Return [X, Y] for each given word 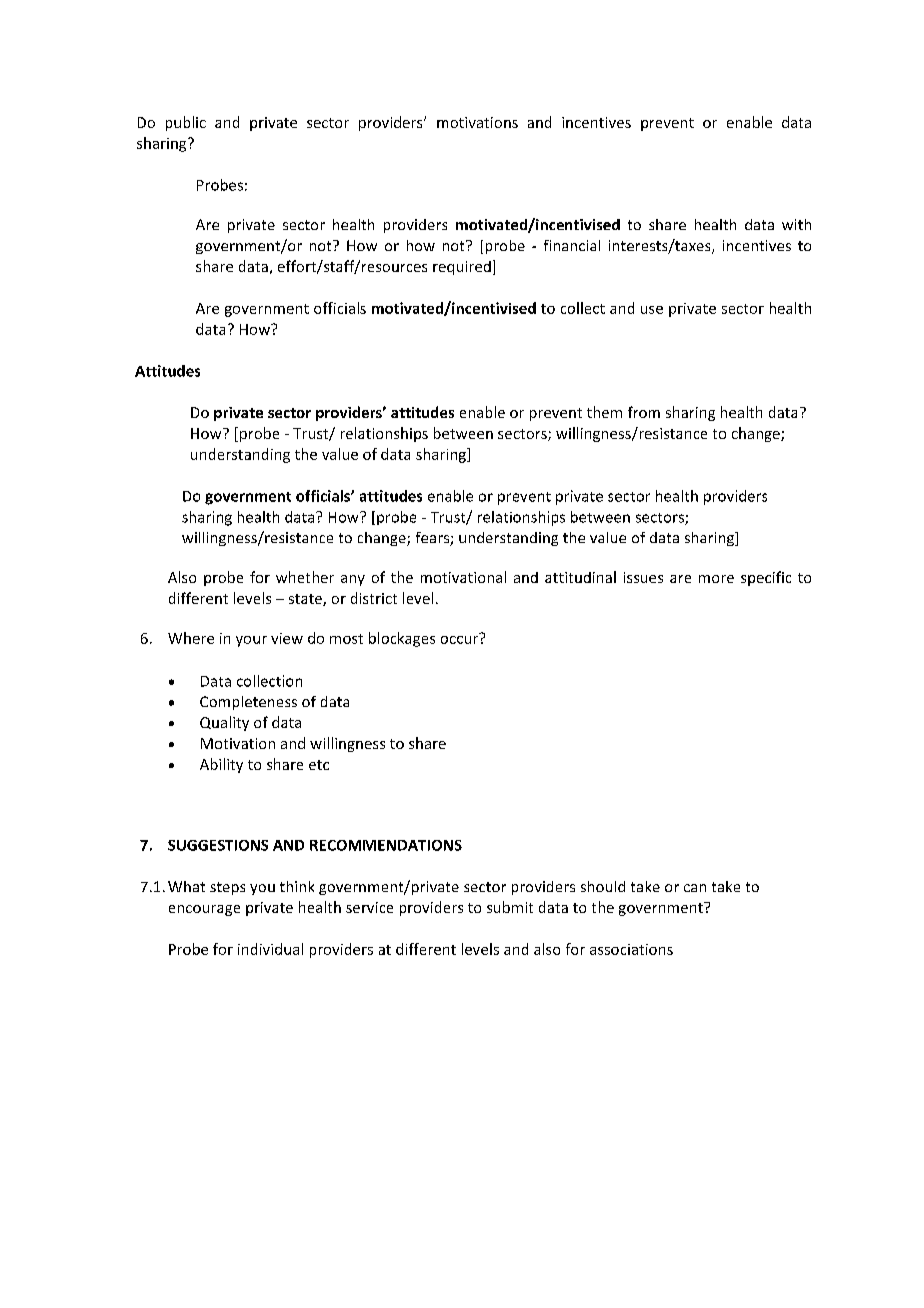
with [796, 224]
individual [270, 949]
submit [510, 907]
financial [572, 245]
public [186, 123]
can [695, 888]
